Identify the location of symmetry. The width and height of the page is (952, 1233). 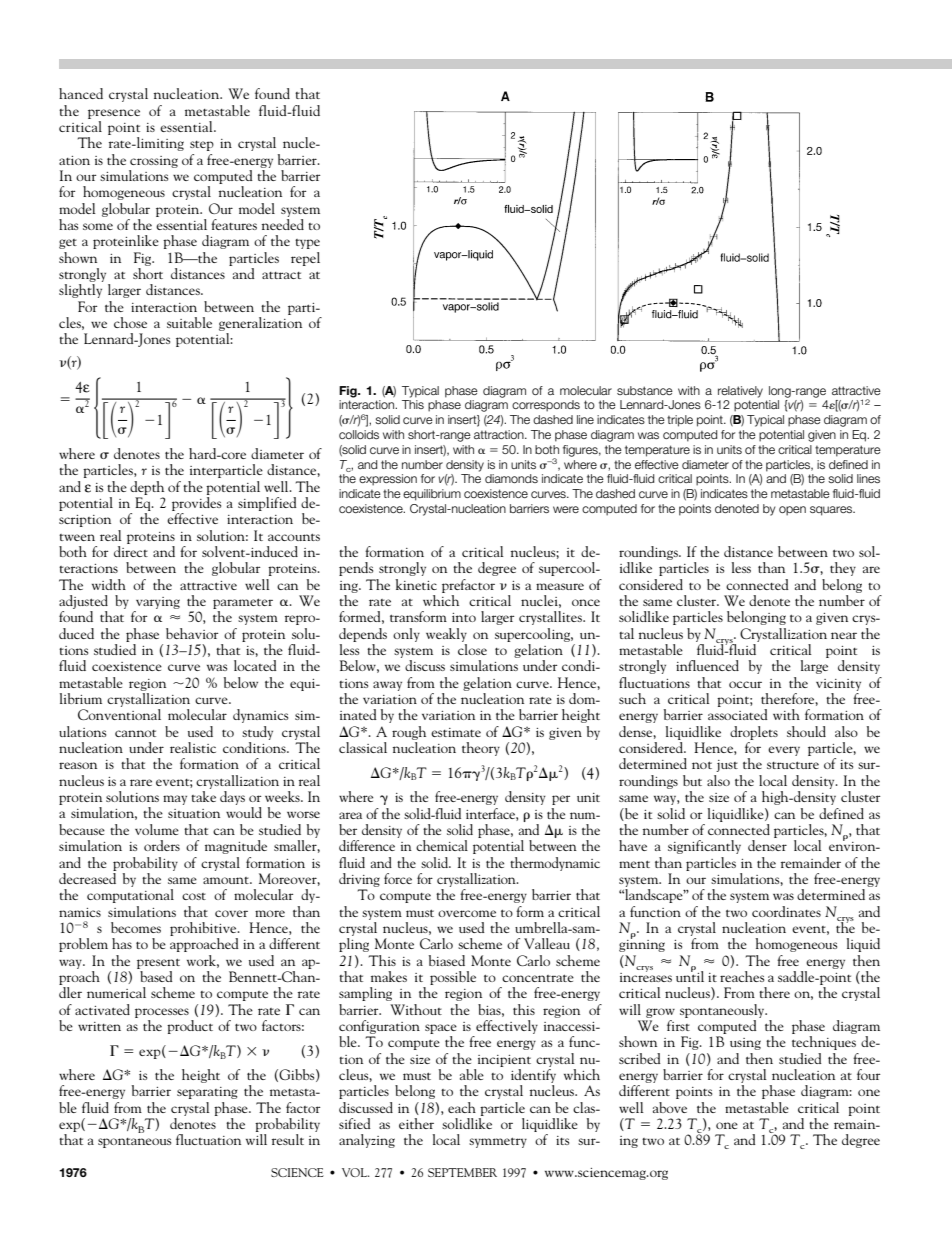
(498, 1142).
